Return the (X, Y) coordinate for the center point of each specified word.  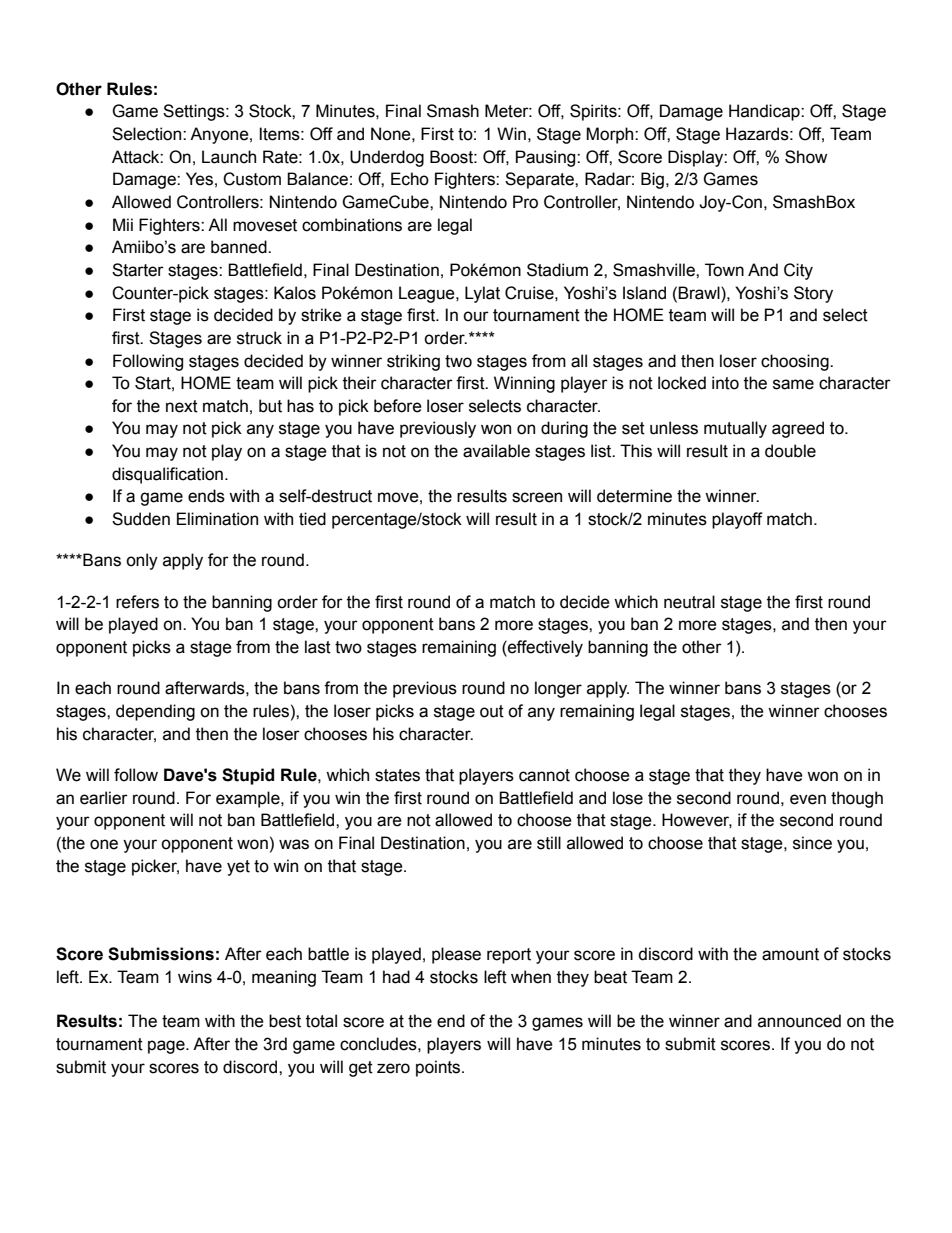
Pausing (547, 158)
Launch (229, 157)
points (439, 1068)
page (167, 1047)
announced (799, 1021)
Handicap (765, 112)
